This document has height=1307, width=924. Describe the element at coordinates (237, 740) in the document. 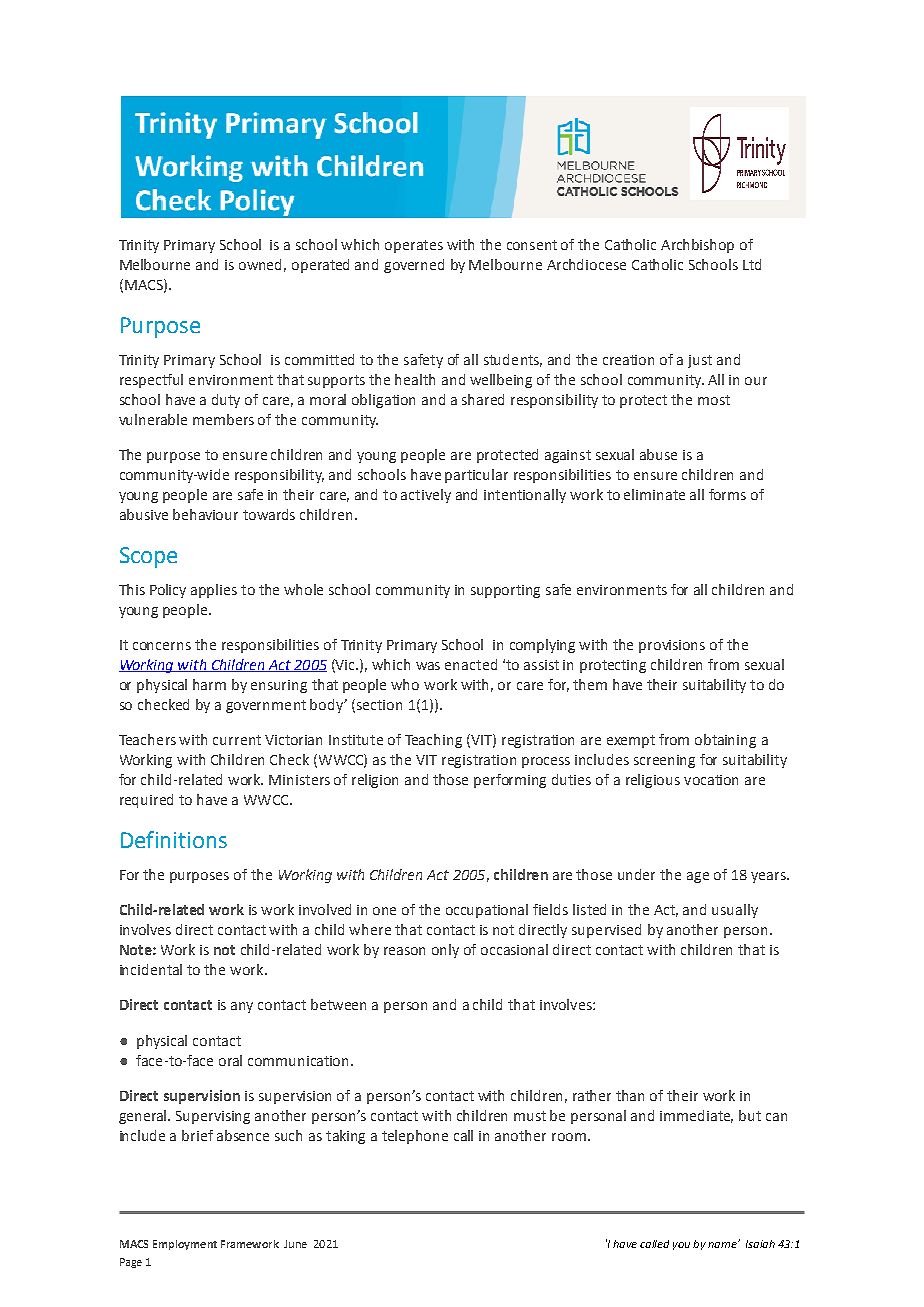

I see `current` at that location.
